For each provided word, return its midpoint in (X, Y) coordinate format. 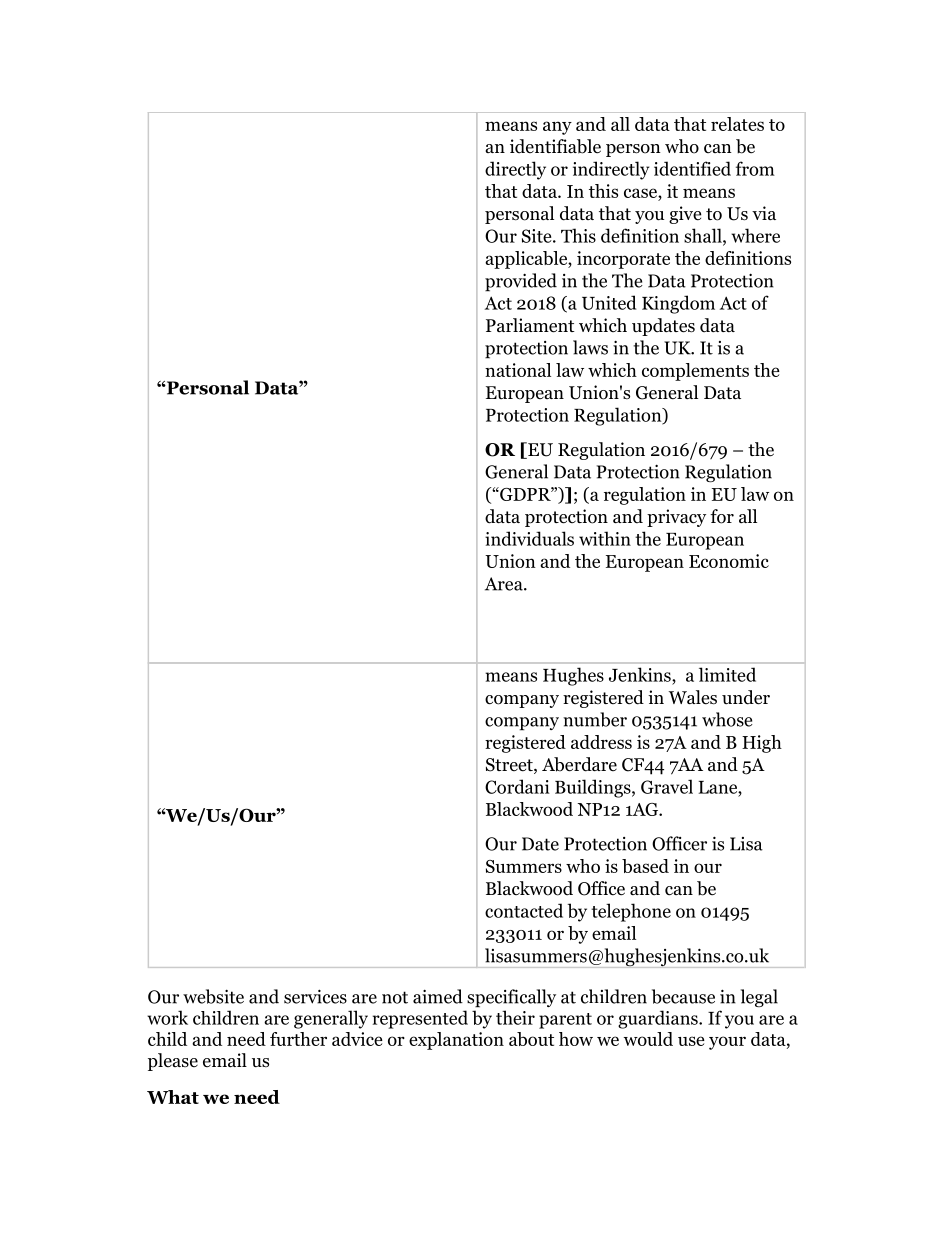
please (173, 1062)
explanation (456, 1041)
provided (521, 282)
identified (692, 168)
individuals (529, 538)
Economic (729, 561)
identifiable (555, 146)
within (605, 538)
